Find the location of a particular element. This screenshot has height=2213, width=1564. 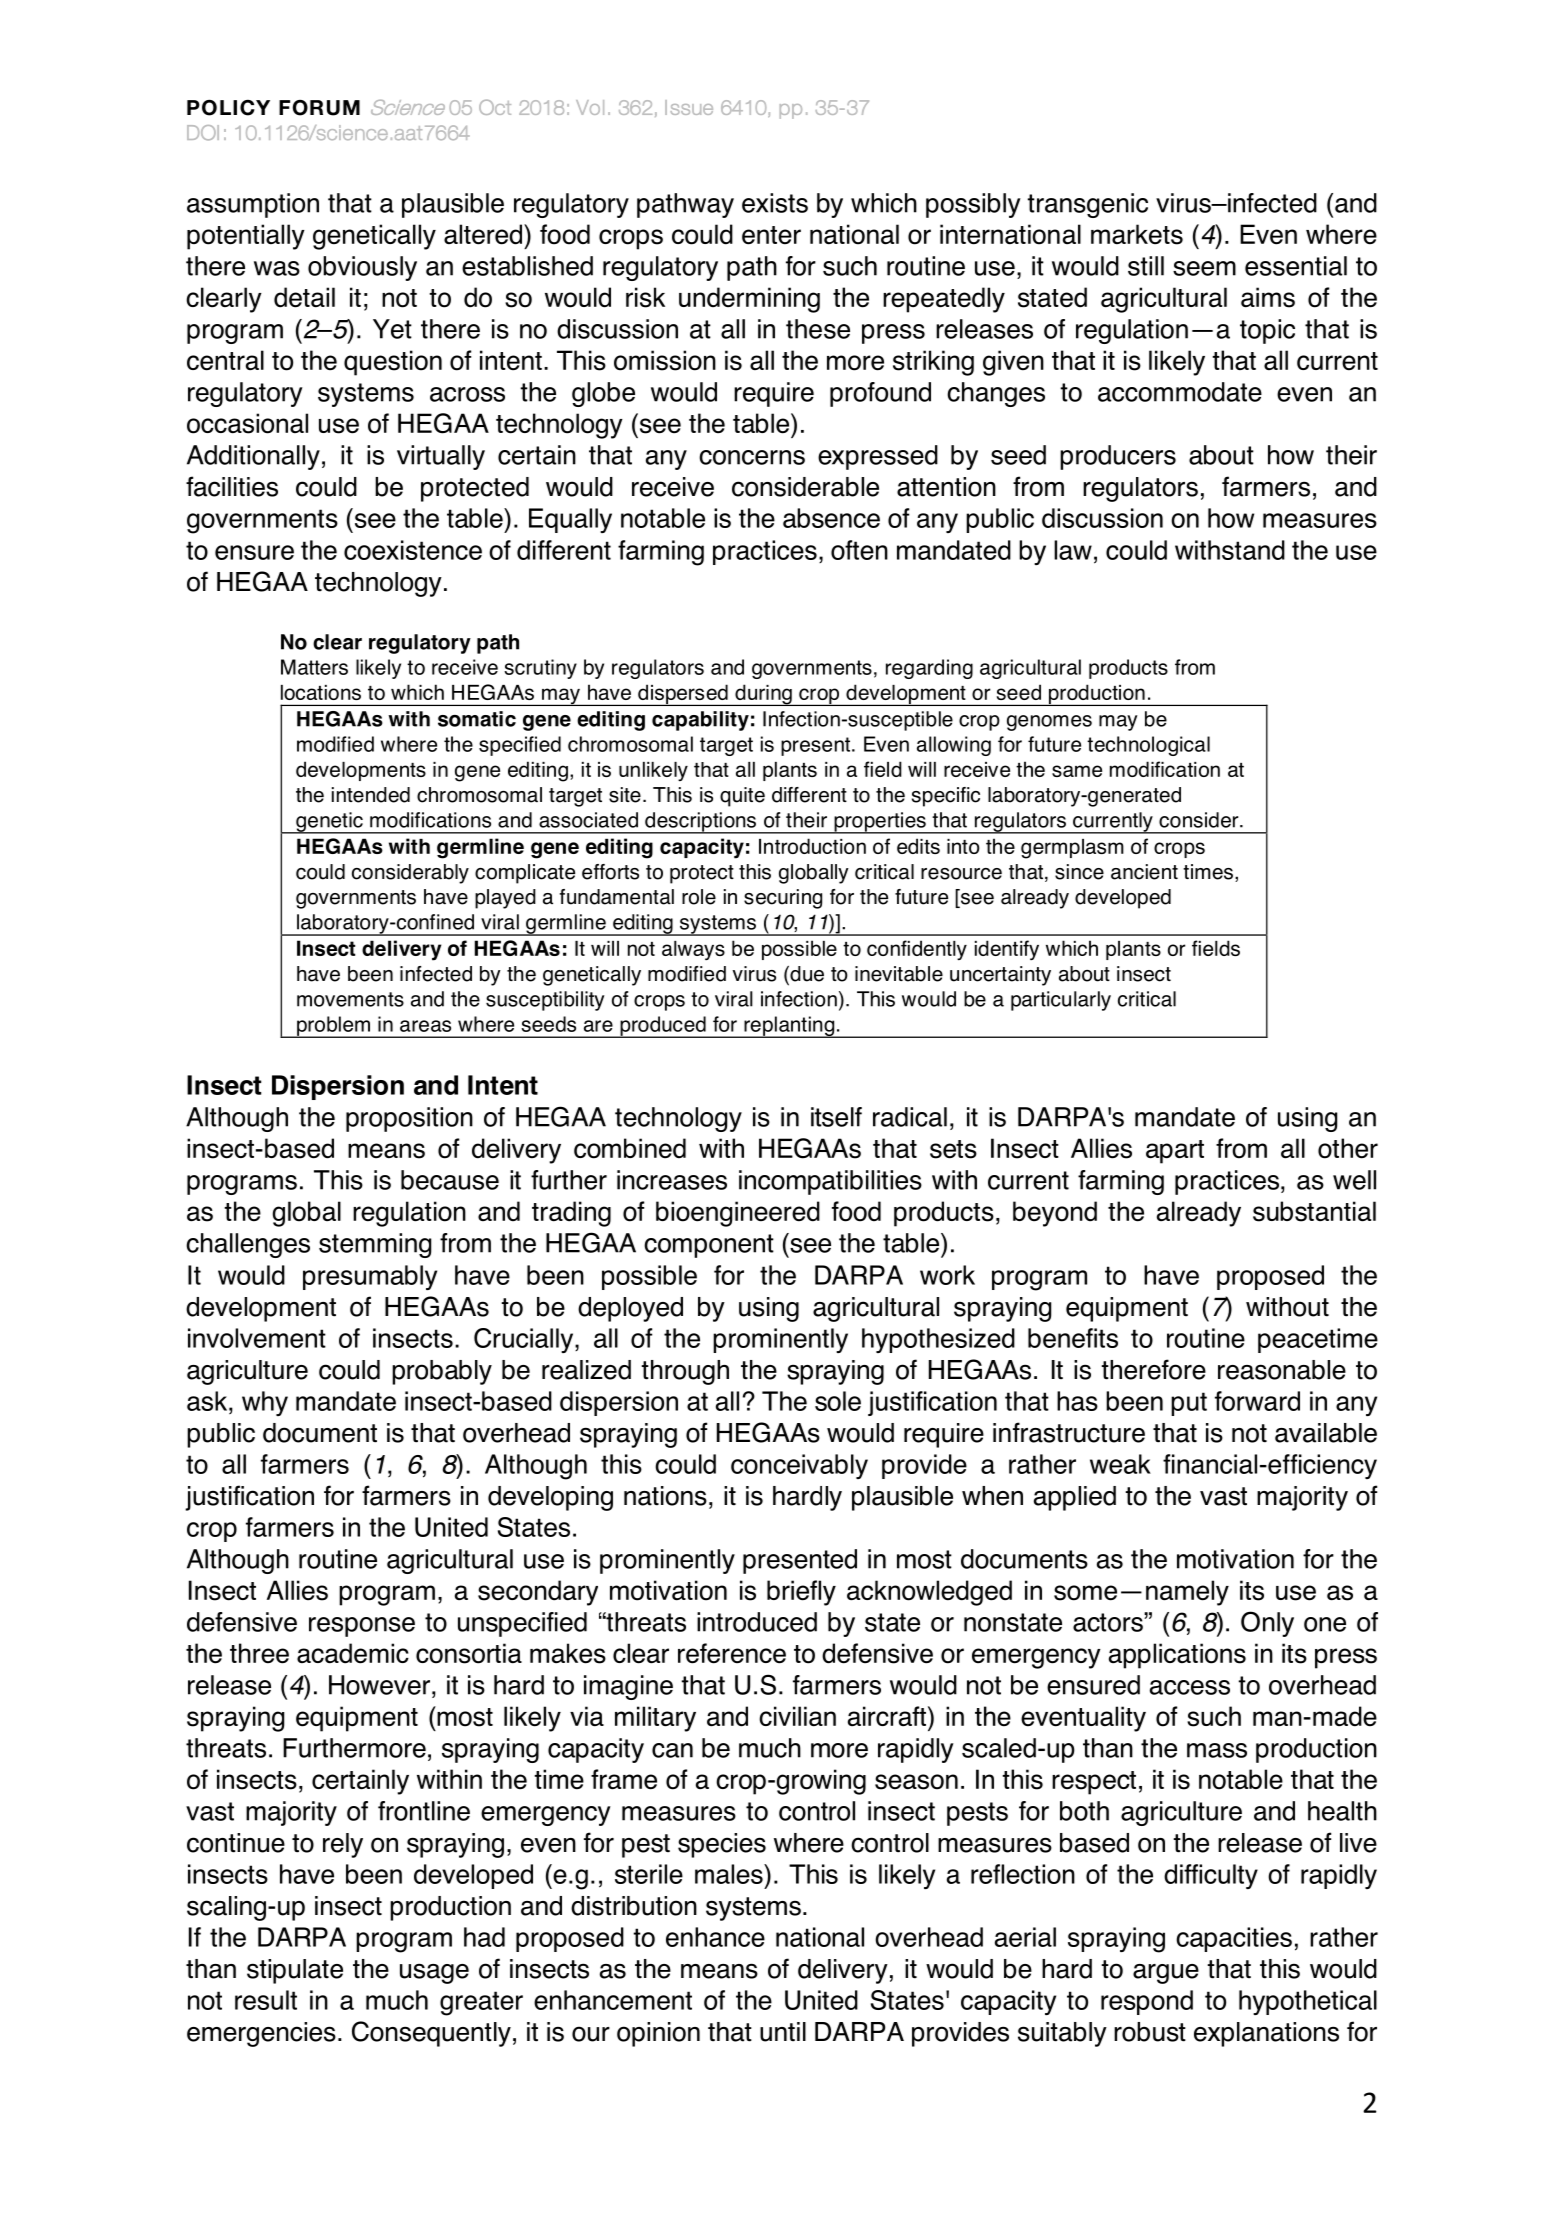

weak is located at coordinates (1120, 1464).
